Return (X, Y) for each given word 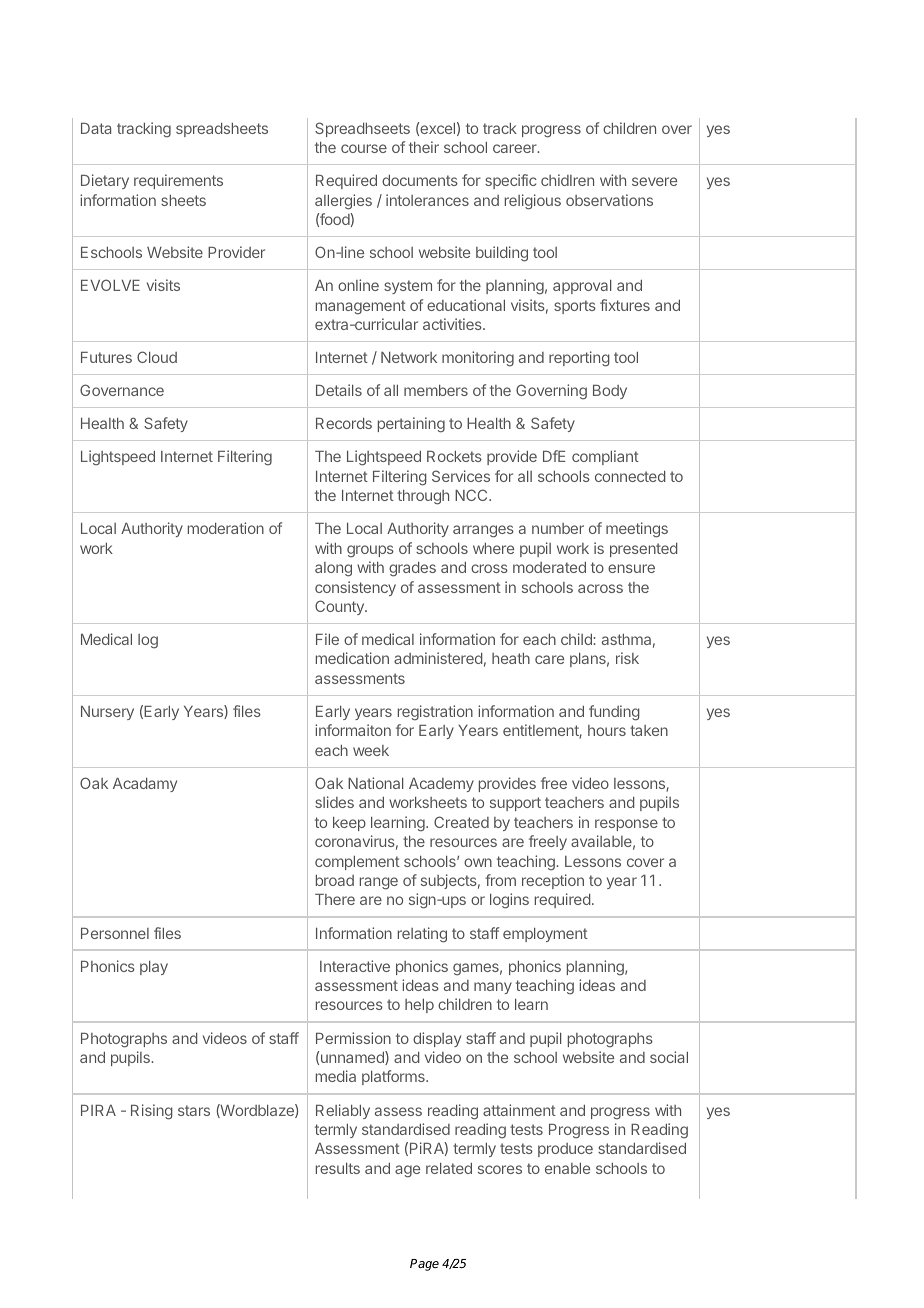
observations (609, 200)
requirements (178, 181)
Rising (152, 1112)
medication (352, 658)
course (364, 148)
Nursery (107, 713)
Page (424, 1265)
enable (567, 1168)
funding (614, 713)
